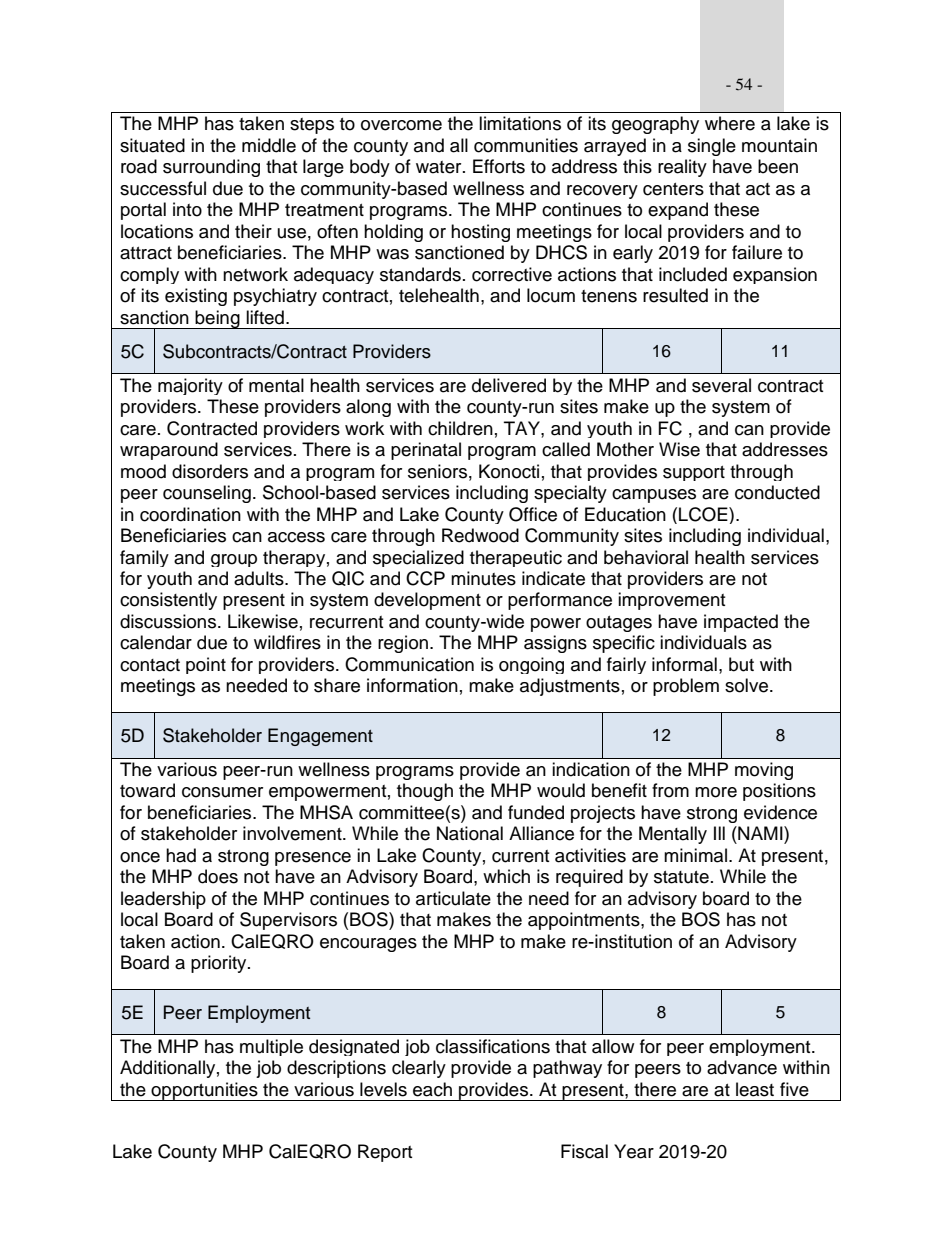 The height and width of the page is (1233, 952). What do you see at coordinates (716, 792) in the page?
I see `more` at bounding box center [716, 792].
